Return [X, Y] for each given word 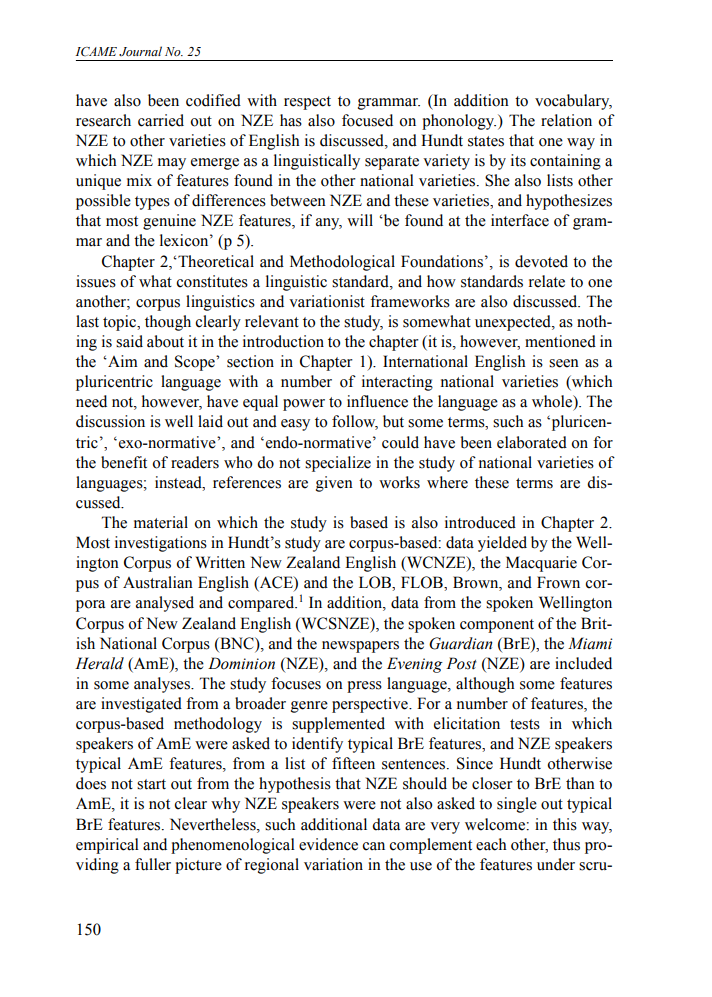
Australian [158, 582]
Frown [558, 582]
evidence [328, 844]
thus [566, 844]
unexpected [514, 323]
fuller [153, 864]
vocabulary [573, 102]
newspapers [360, 647]
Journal [140, 51]
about [165, 341]
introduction [283, 341]
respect [307, 103]
